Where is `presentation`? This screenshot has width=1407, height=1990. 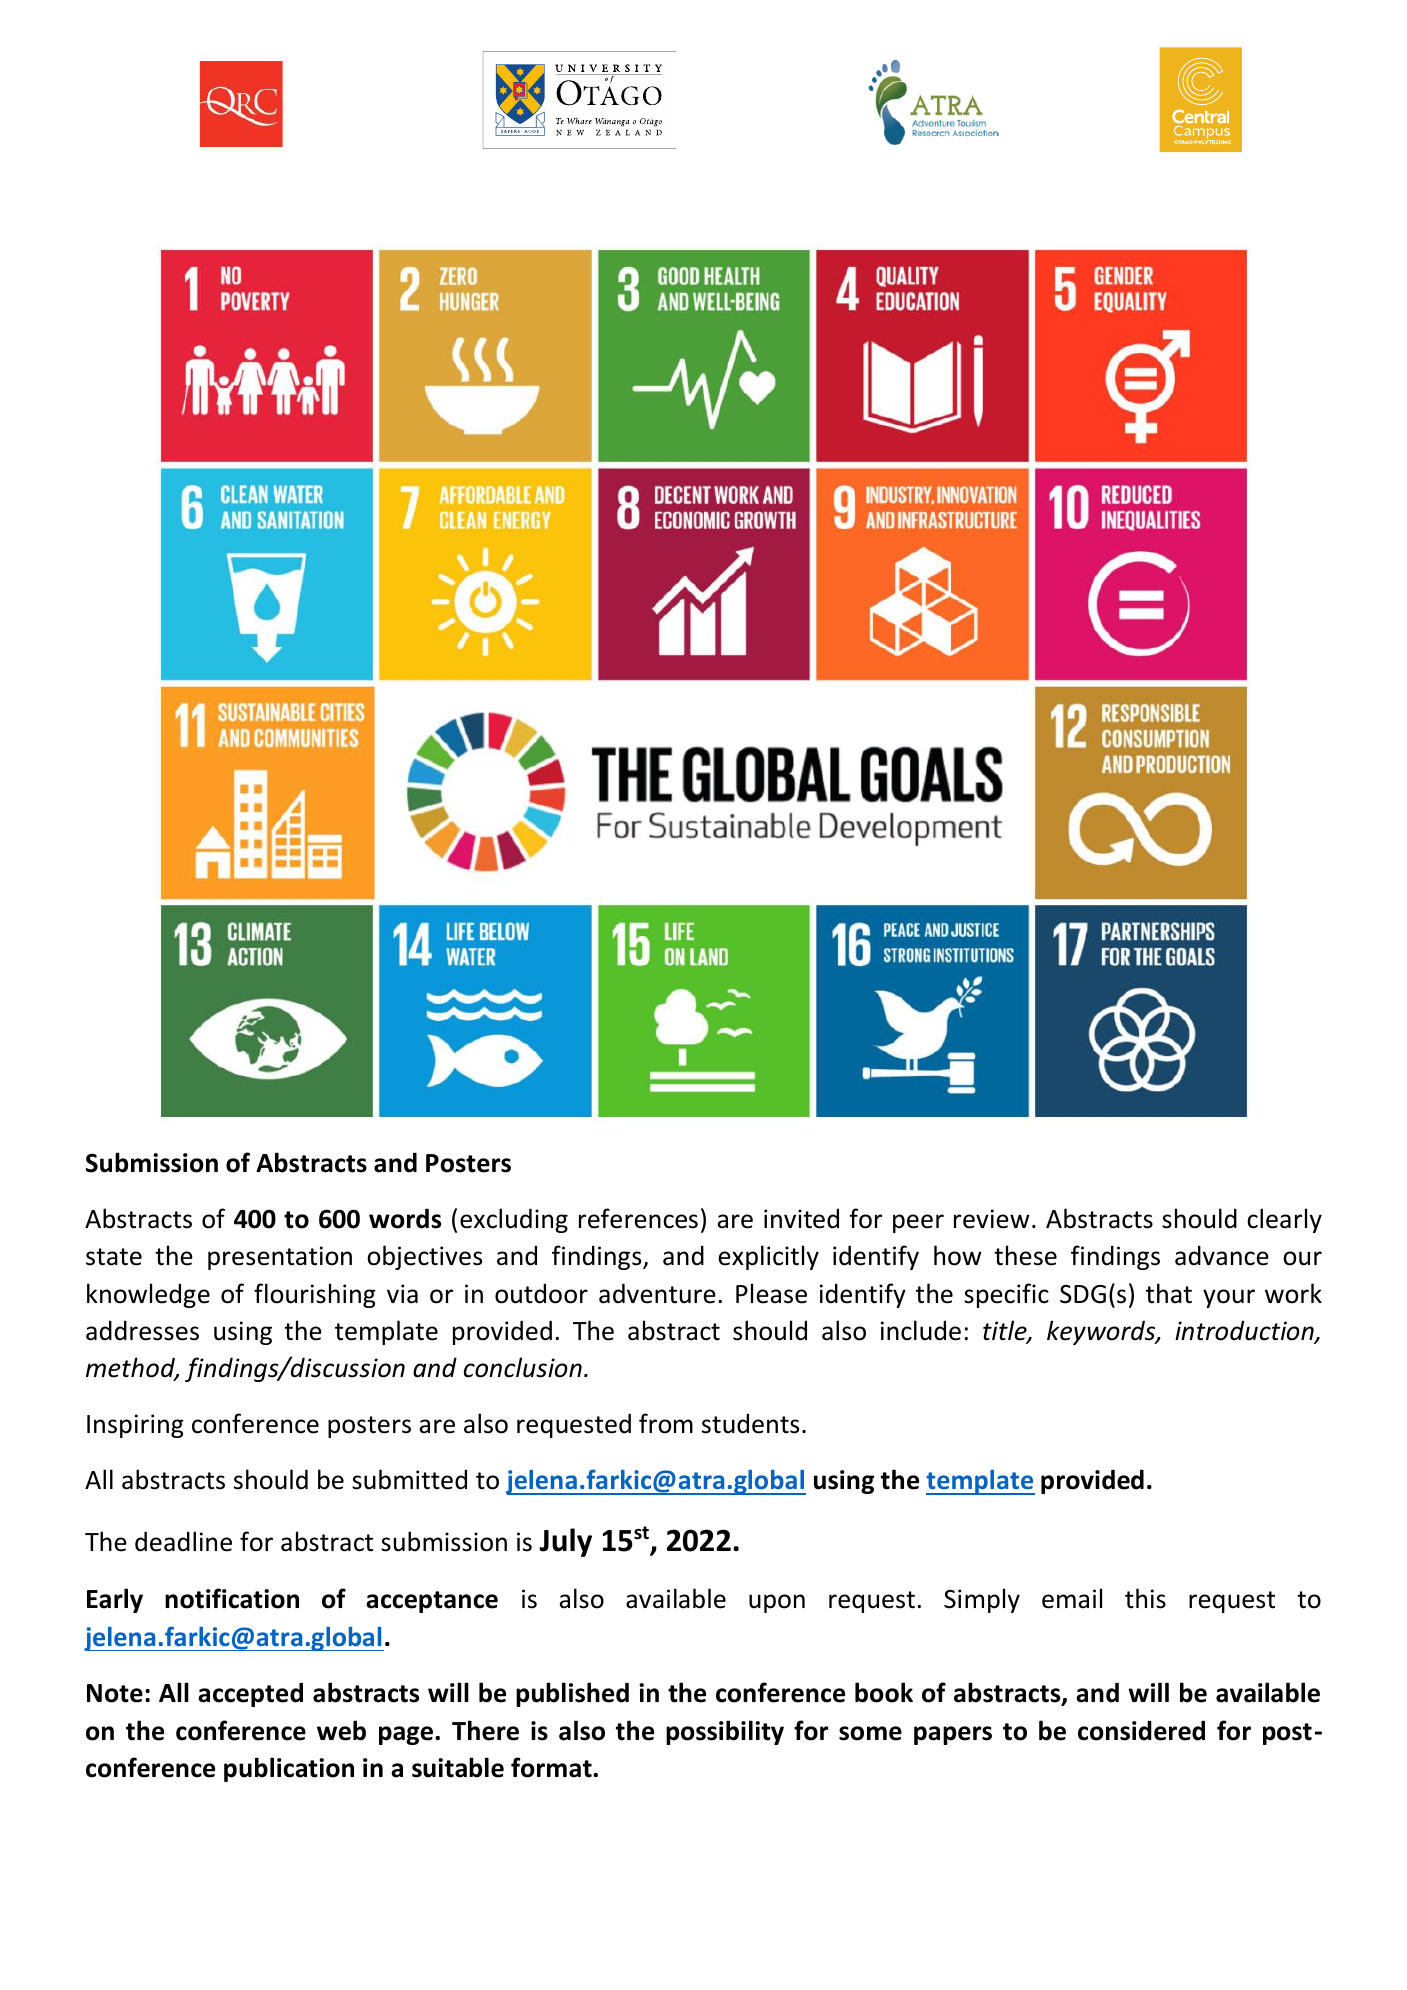
presentation is located at coordinates (280, 1258).
